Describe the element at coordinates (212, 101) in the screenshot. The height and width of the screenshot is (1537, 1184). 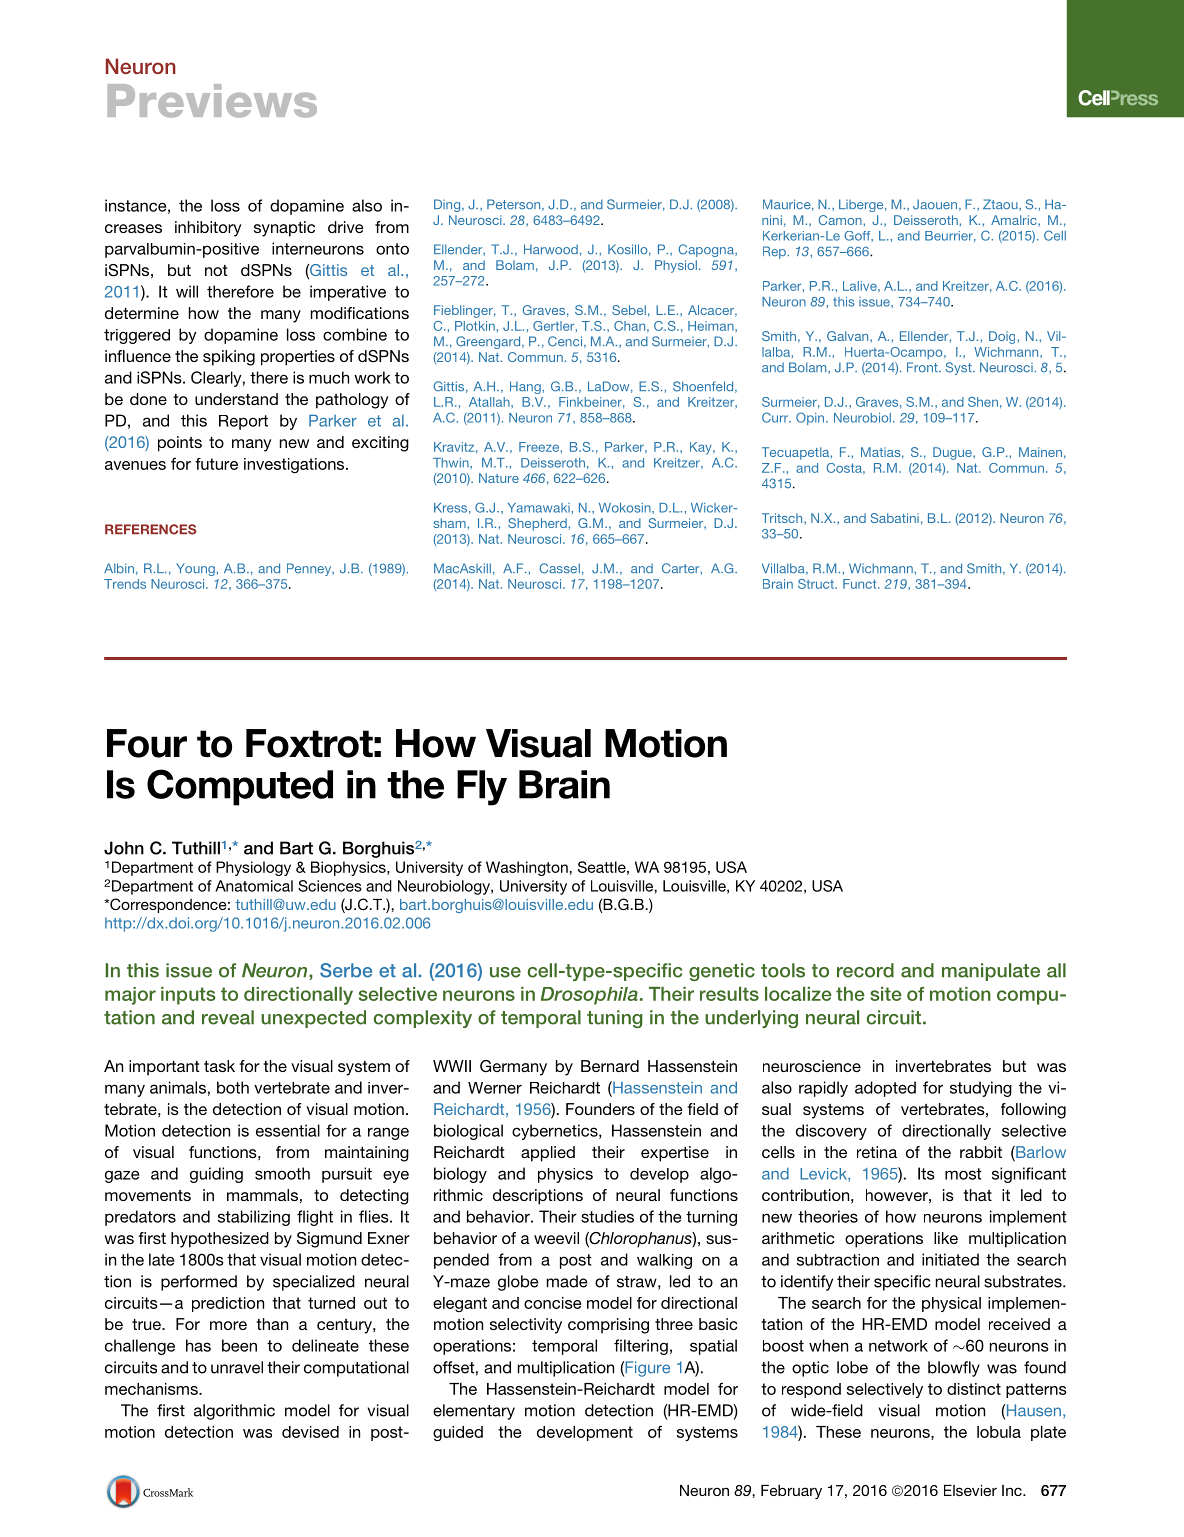
I see `Previews` at that location.
